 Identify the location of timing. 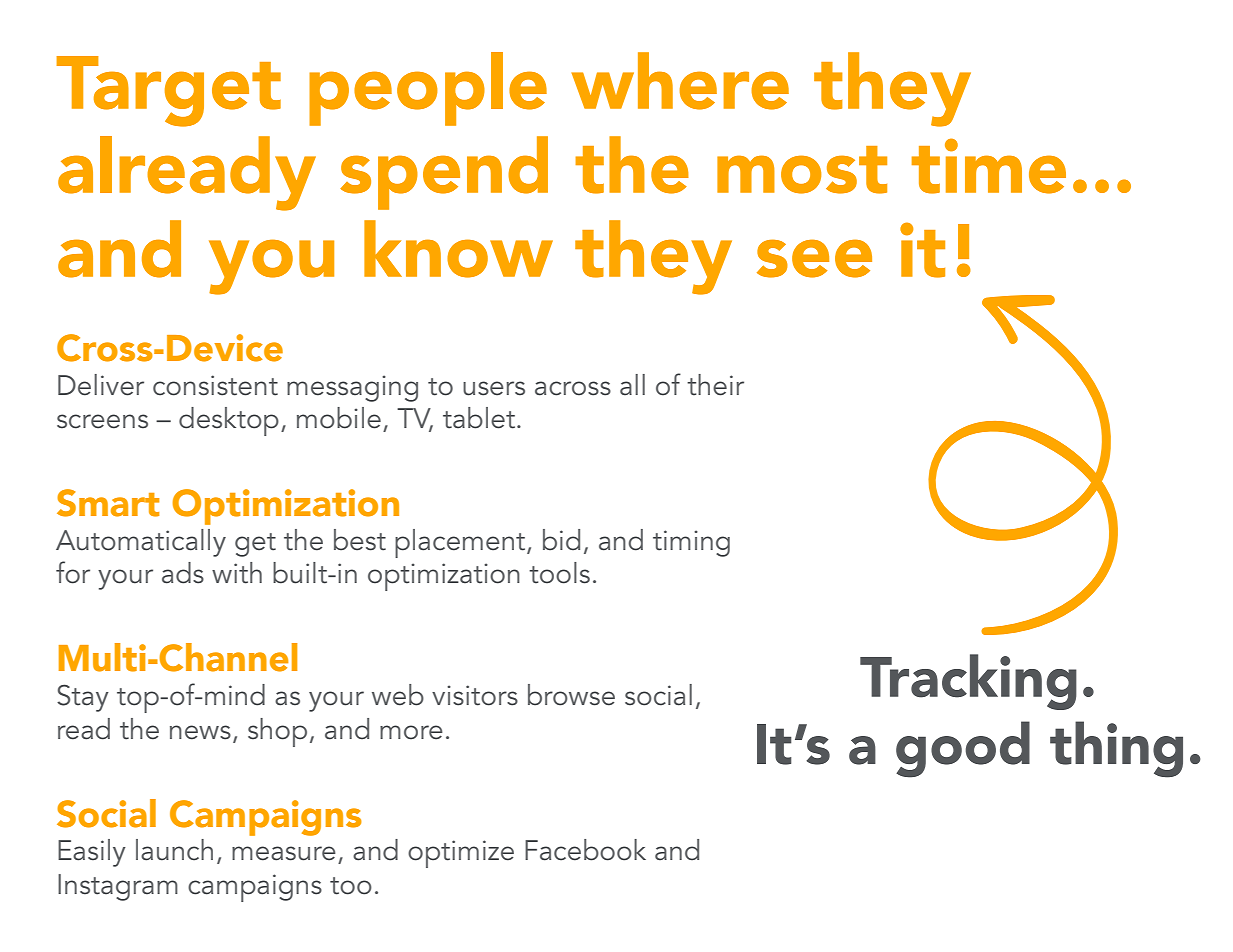
(691, 543).
